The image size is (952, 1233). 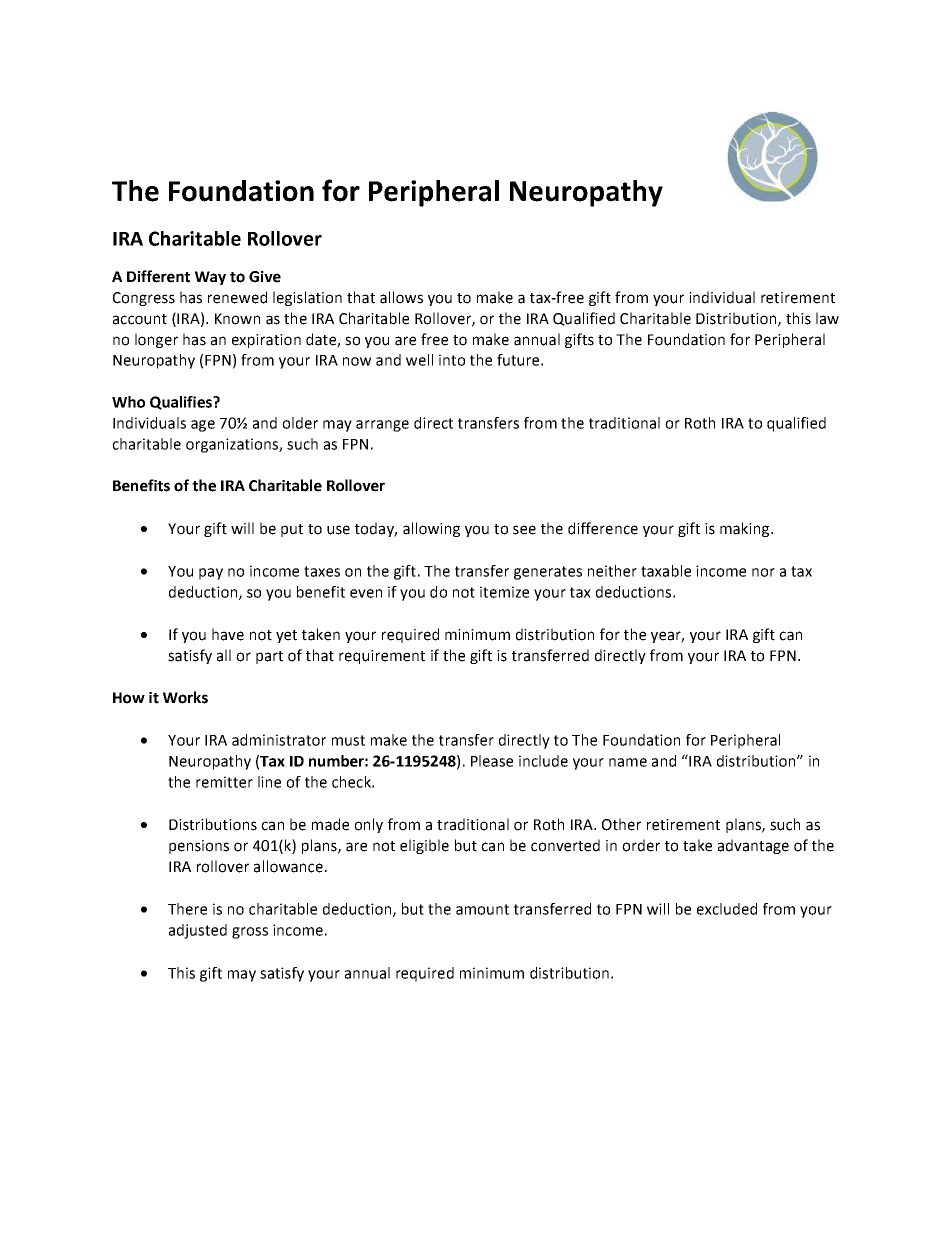 I want to click on law, so click(x=827, y=318).
